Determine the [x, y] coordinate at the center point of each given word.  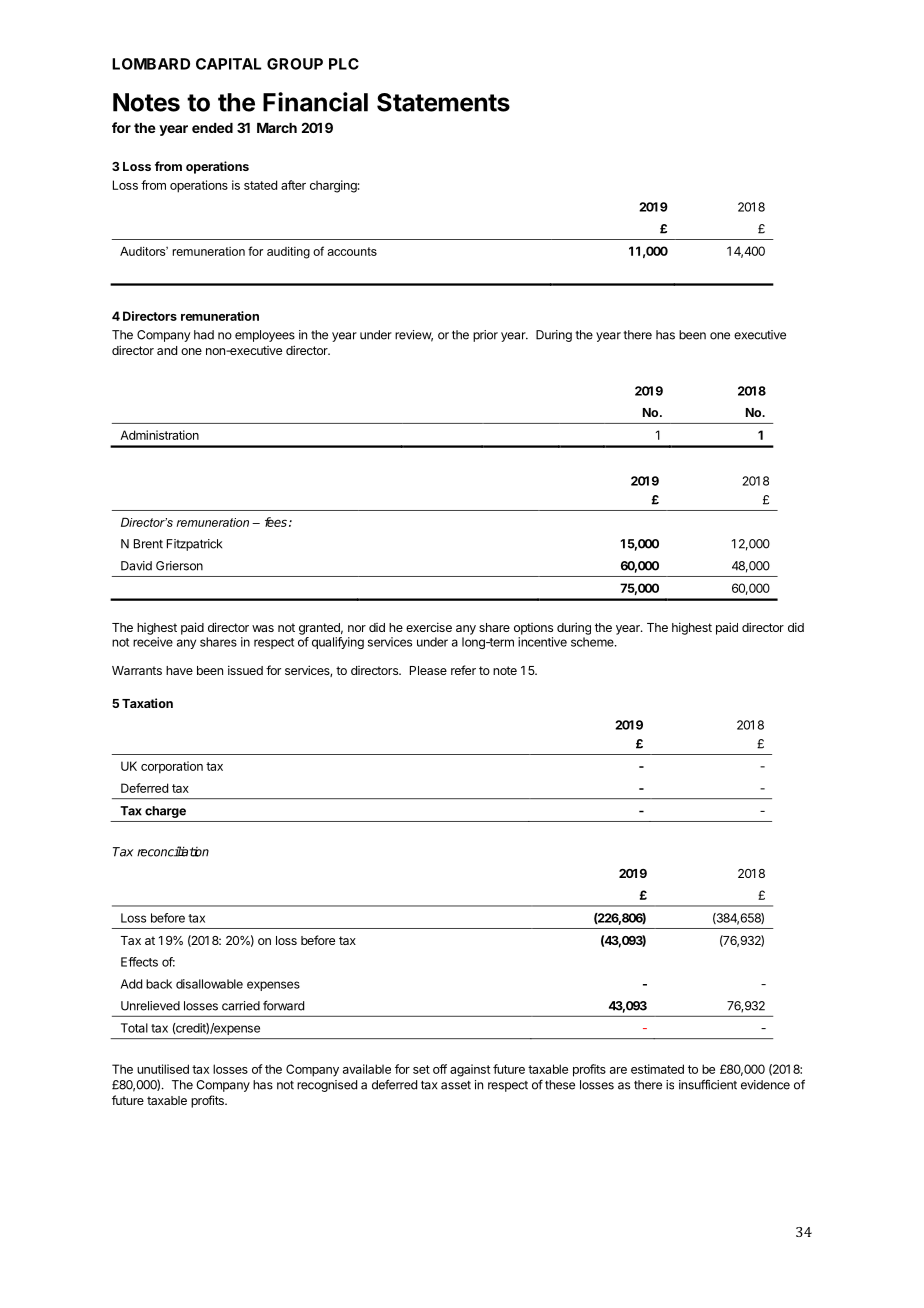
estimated [657, 1069]
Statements [443, 102]
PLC [344, 64]
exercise [429, 627]
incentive [542, 642]
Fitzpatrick [194, 545]
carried [241, 1006]
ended [212, 128]
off [440, 1069]
